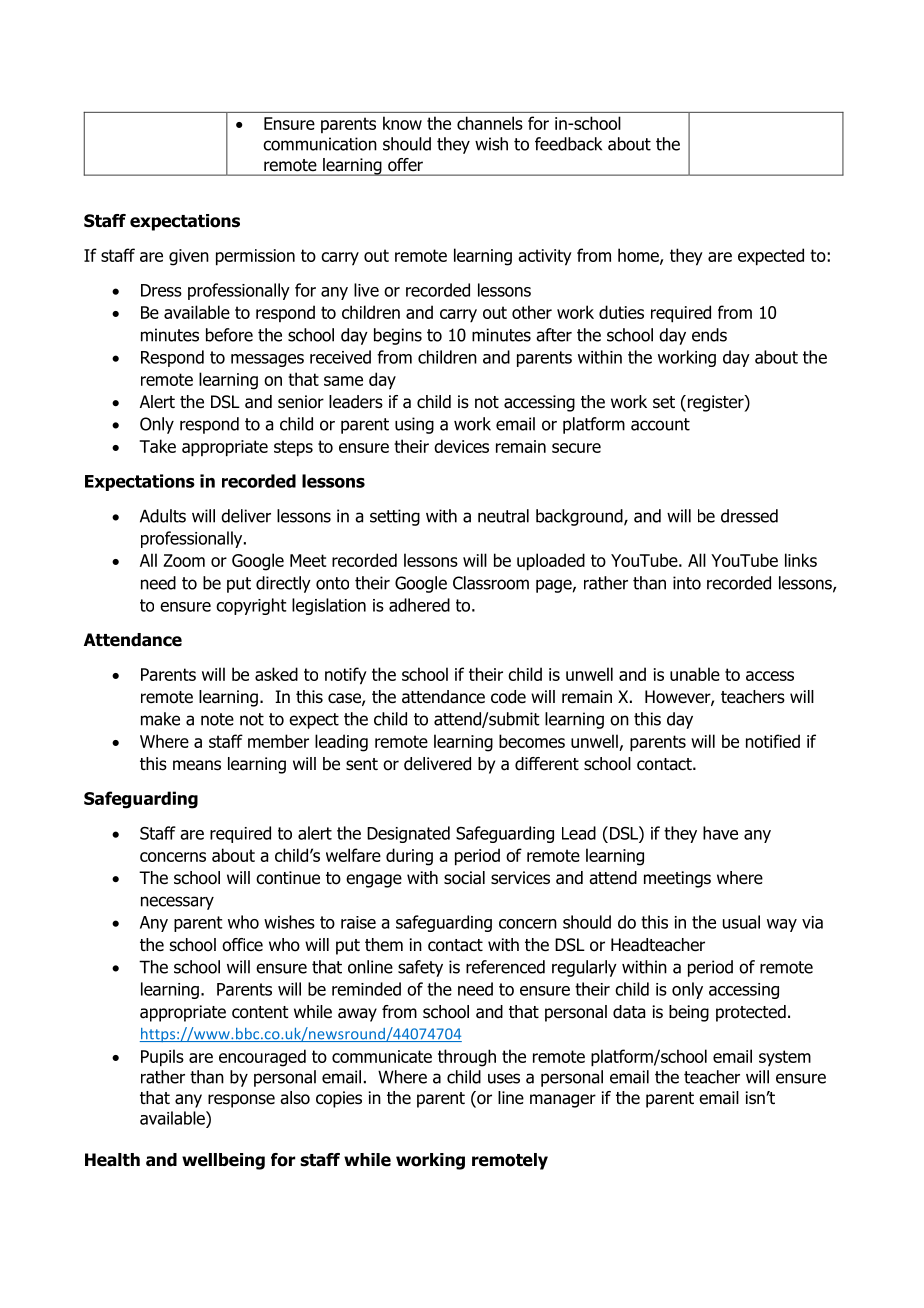  I want to click on devices, so click(461, 446).
